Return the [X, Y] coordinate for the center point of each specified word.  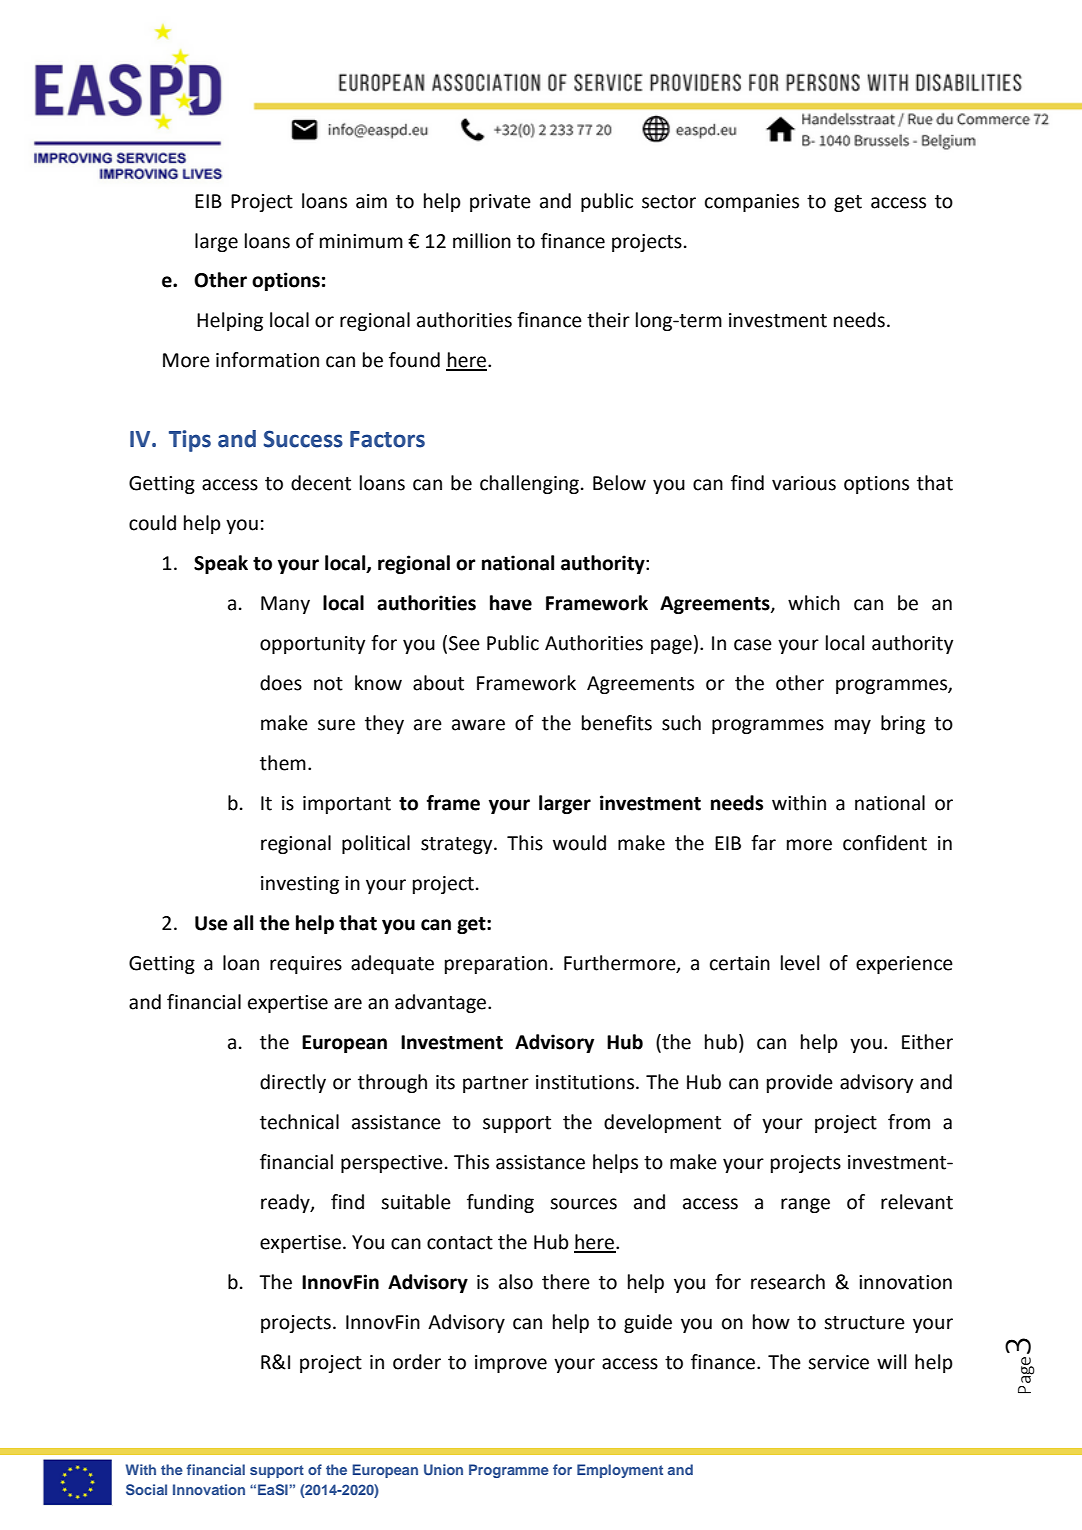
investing [300, 885]
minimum [361, 241]
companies [752, 203]
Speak [221, 564]
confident [885, 843]
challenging [529, 484]
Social [146, 1489]
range [805, 1205]
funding [500, 1203]
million [482, 241]
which [814, 603]
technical [299, 1122]
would [579, 843]
